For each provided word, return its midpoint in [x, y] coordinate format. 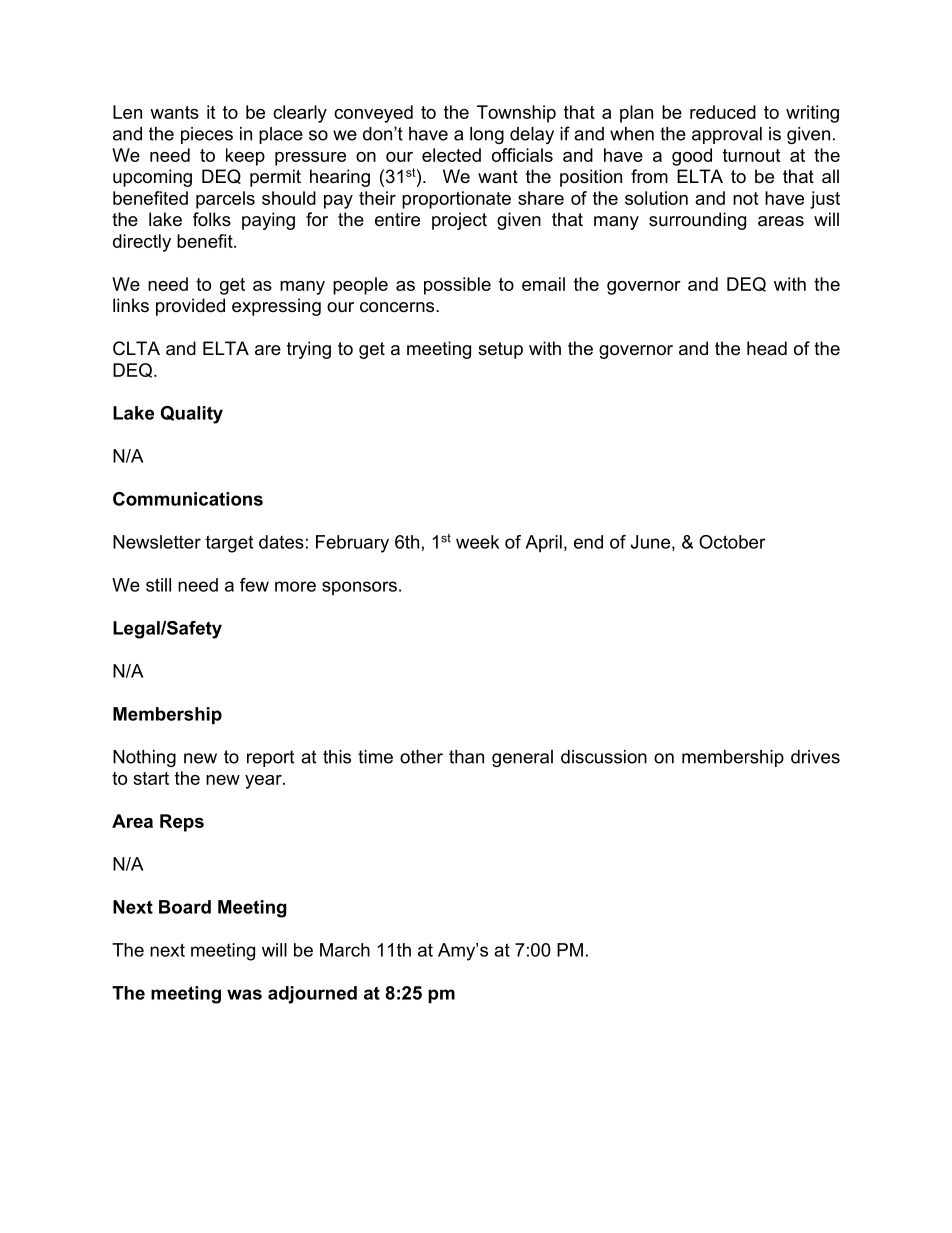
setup [500, 350]
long [487, 135]
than [466, 757]
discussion [604, 757]
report [270, 758]
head [767, 348]
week [477, 542]
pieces [207, 135]
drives [815, 757]
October [732, 542]
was [244, 994]
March [345, 950]
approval [727, 135]
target [229, 544]
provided [190, 307]
